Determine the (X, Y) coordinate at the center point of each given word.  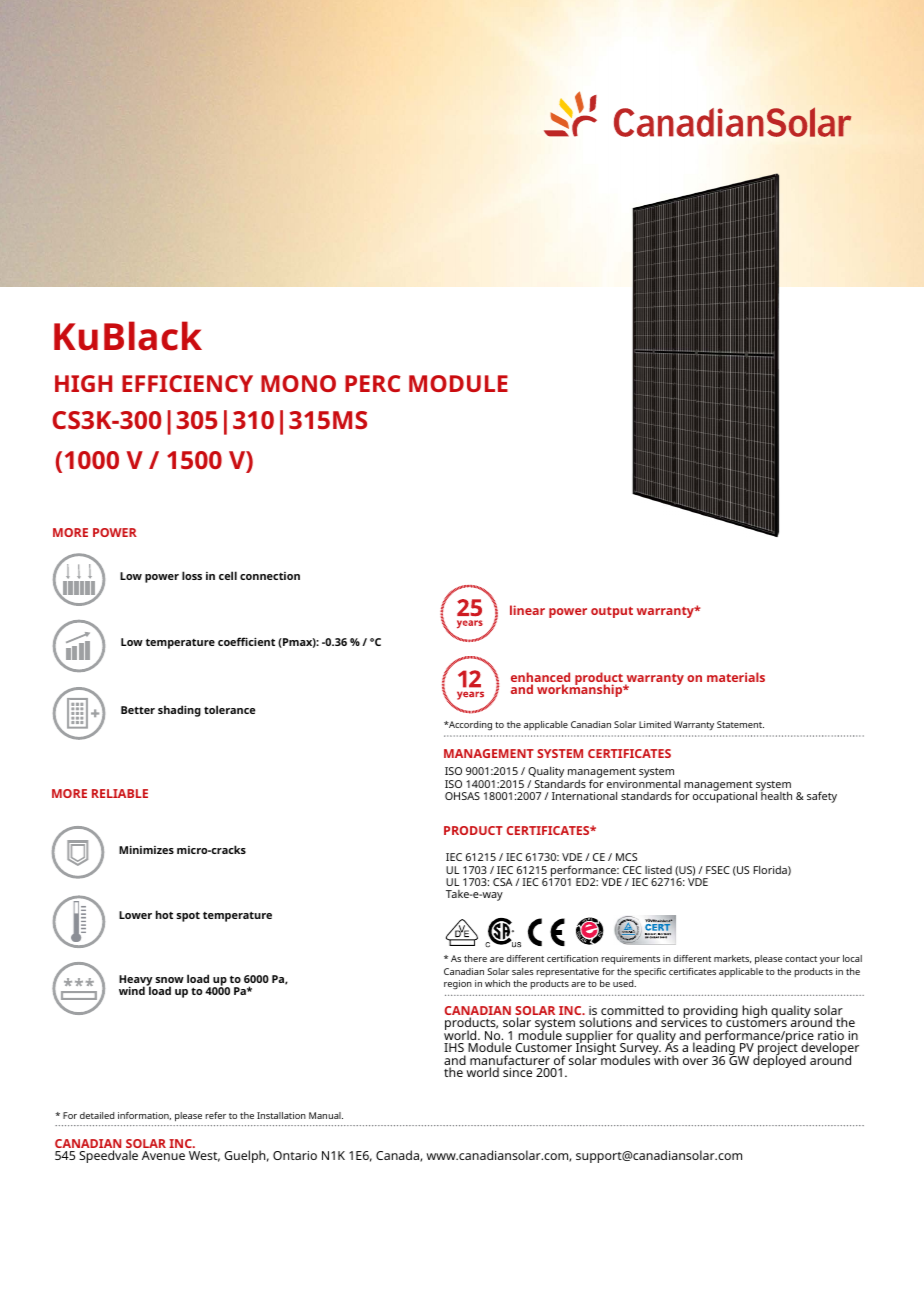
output (612, 612)
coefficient (246, 641)
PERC (373, 383)
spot (188, 917)
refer (215, 1115)
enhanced (540, 678)
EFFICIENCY (187, 383)
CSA (503, 882)
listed (658, 870)
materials (736, 677)
